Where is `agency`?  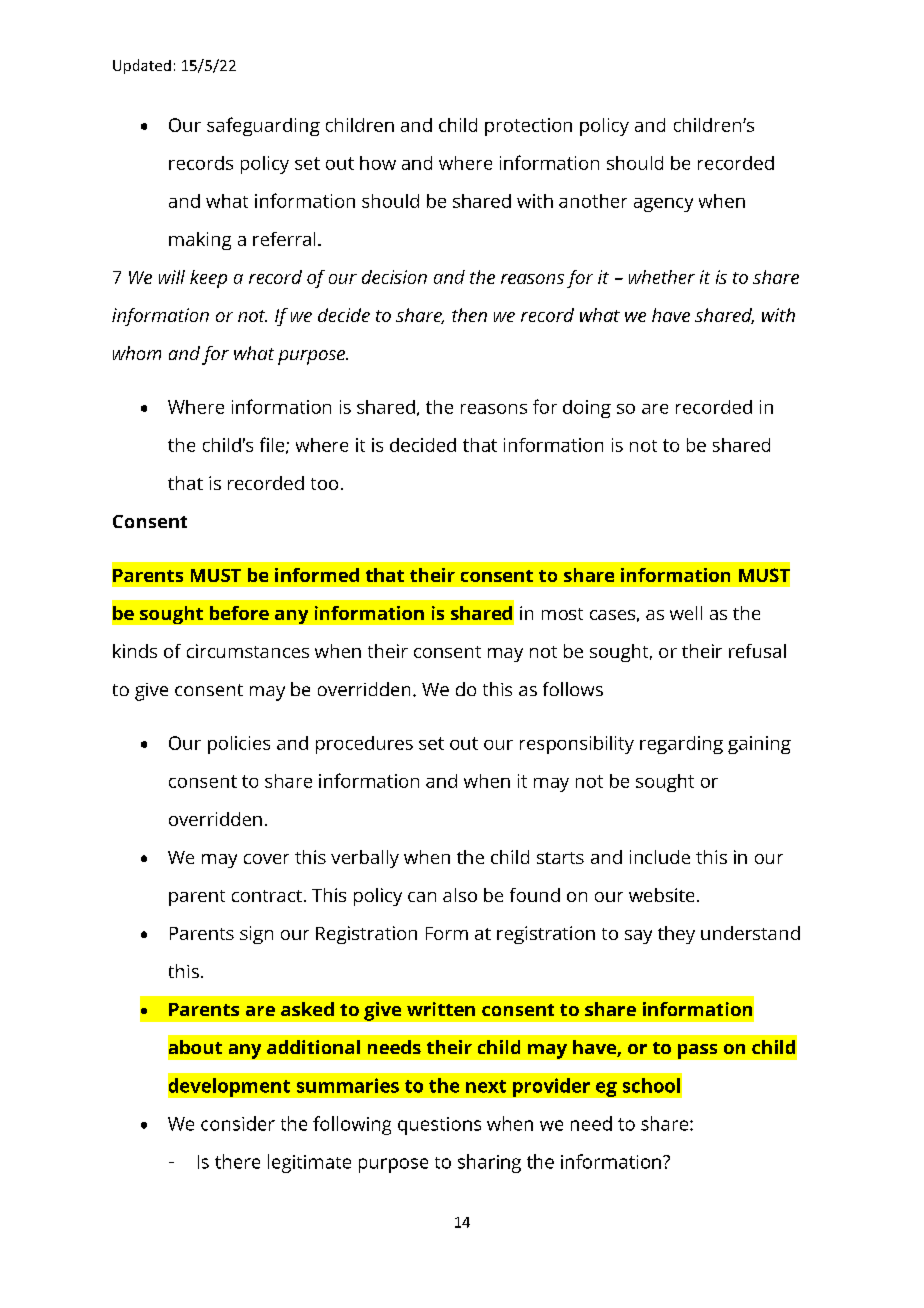
agency is located at coordinates (663, 205).
